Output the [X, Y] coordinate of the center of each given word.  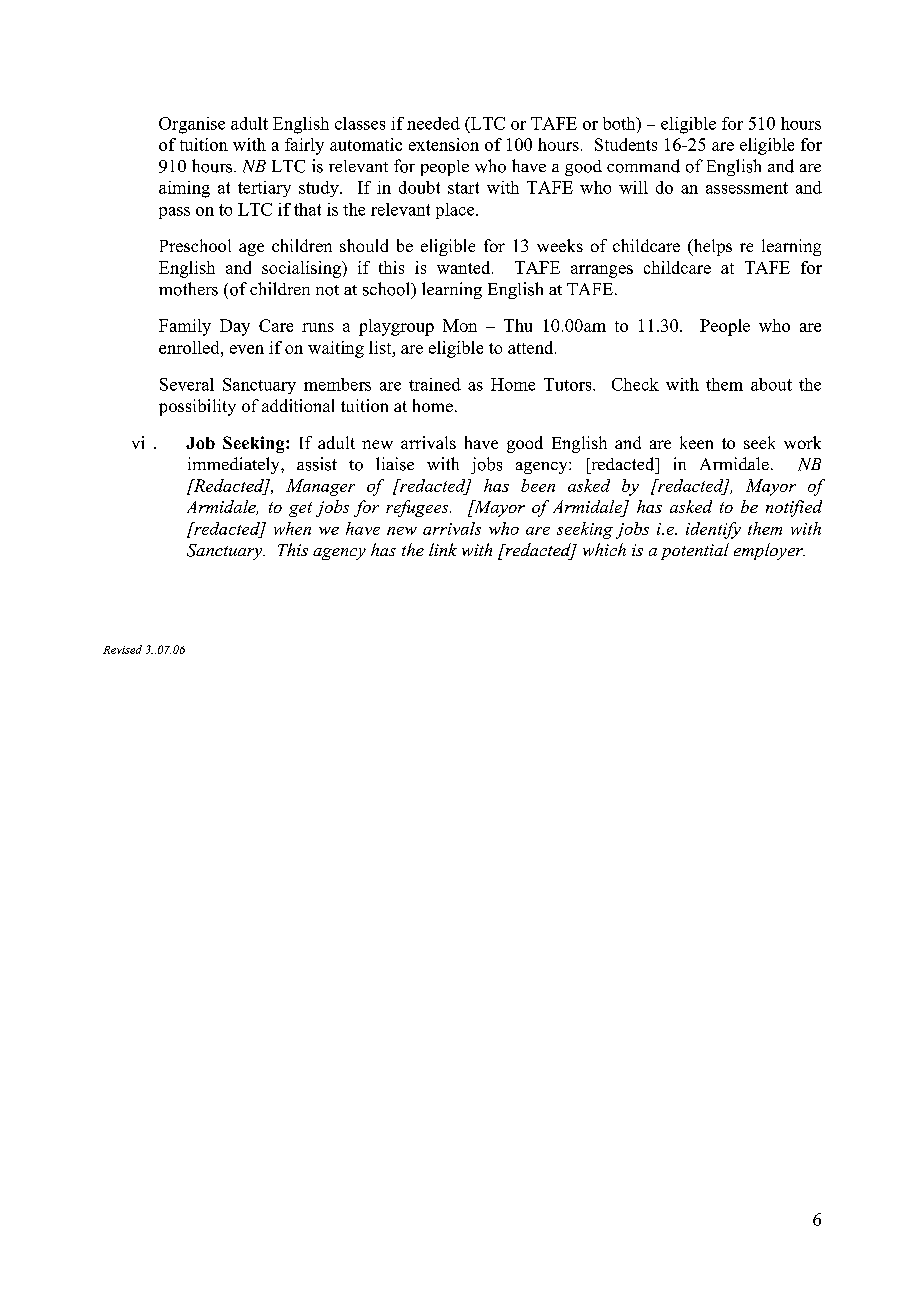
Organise [192, 125]
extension [444, 144]
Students [626, 144]
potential [695, 551]
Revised [122, 649]
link [443, 549]
